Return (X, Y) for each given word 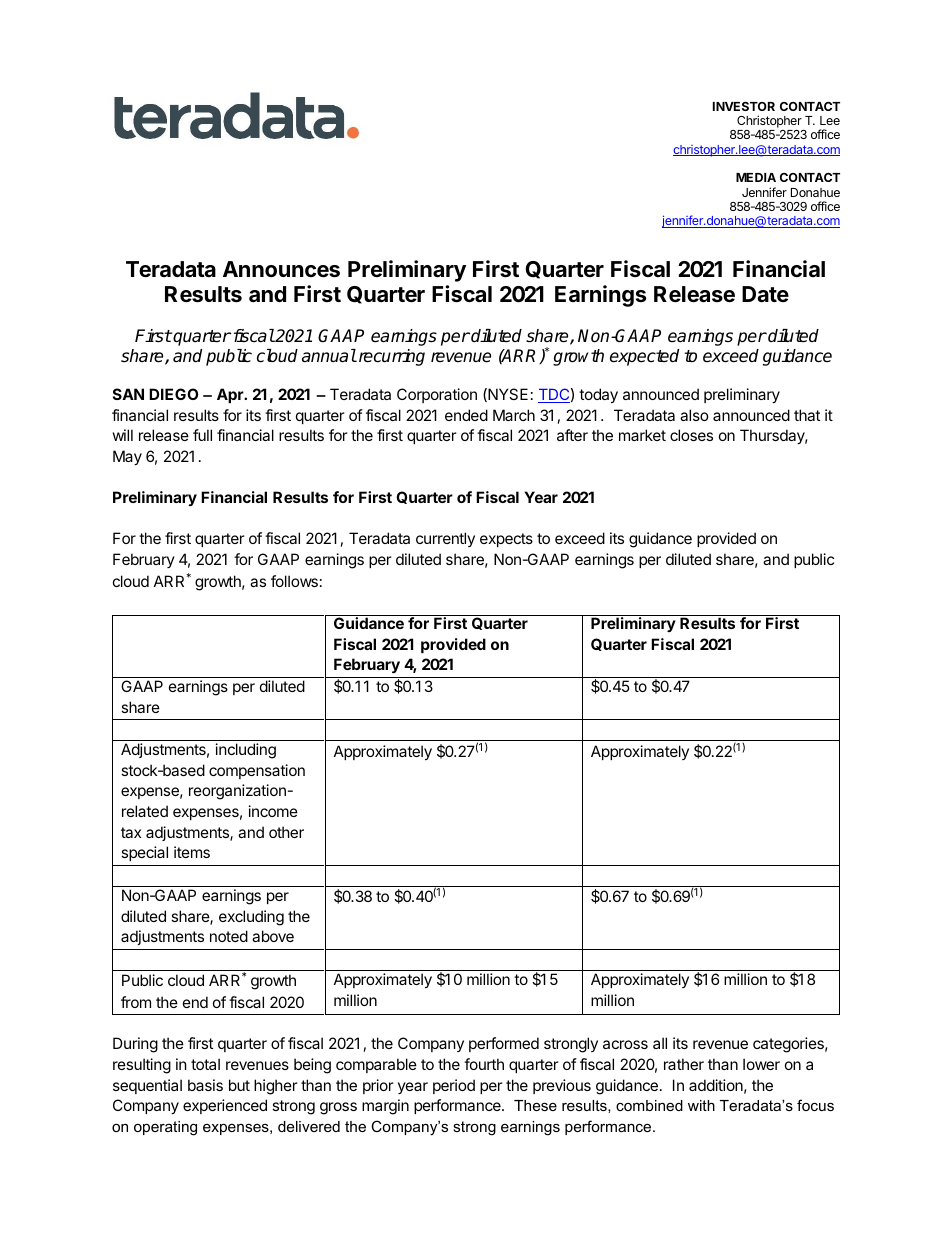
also (694, 415)
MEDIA (756, 177)
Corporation (437, 395)
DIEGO (173, 394)
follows (294, 581)
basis (205, 1085)
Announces (281, 269)
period (454, 1086)
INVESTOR (744, 106)
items (192, 852)
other (286, 832)
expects (506, 540)
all (660, 1043)
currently (445, 539)
